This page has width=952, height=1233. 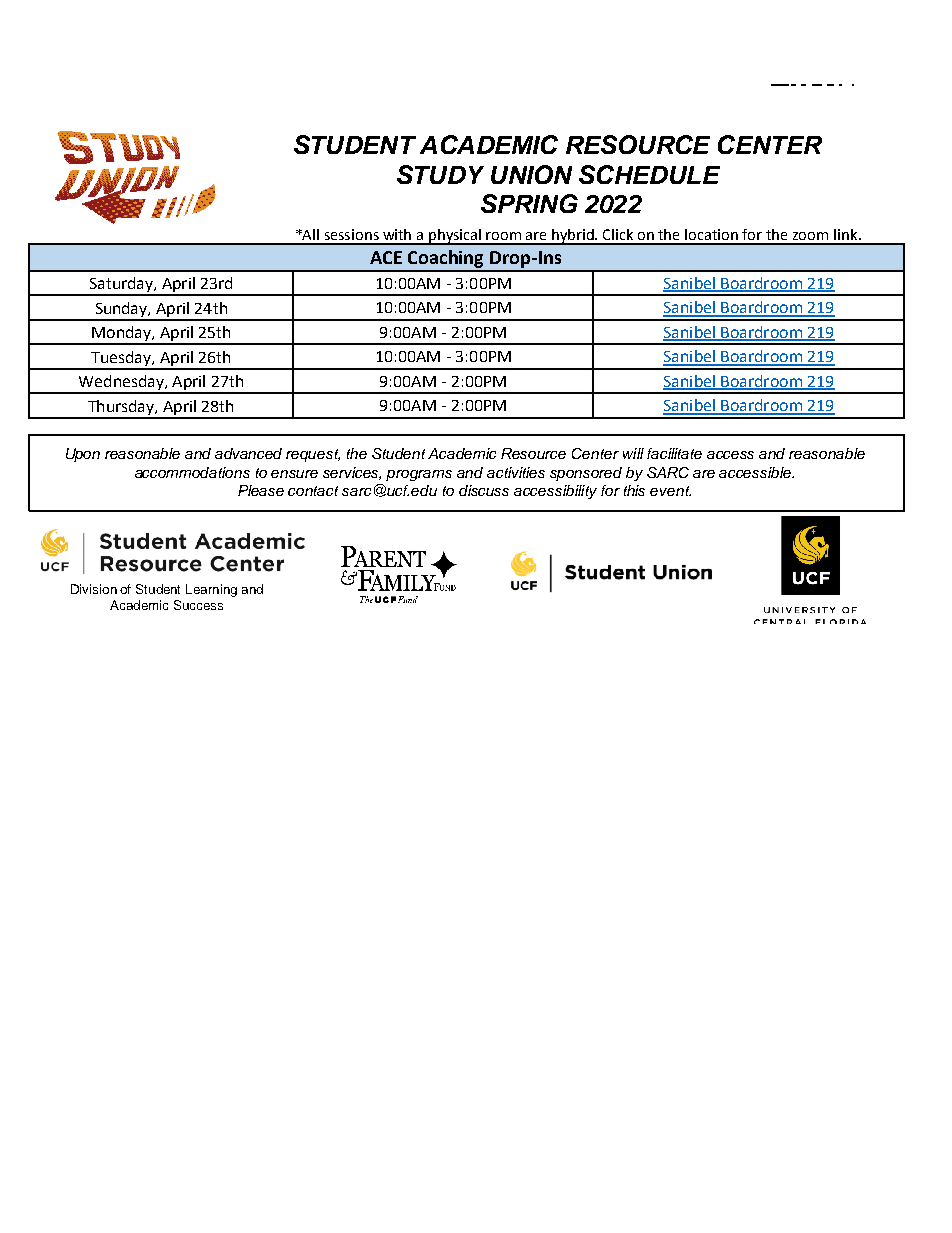 I want to click on activities, so click(x=516, y=472).
